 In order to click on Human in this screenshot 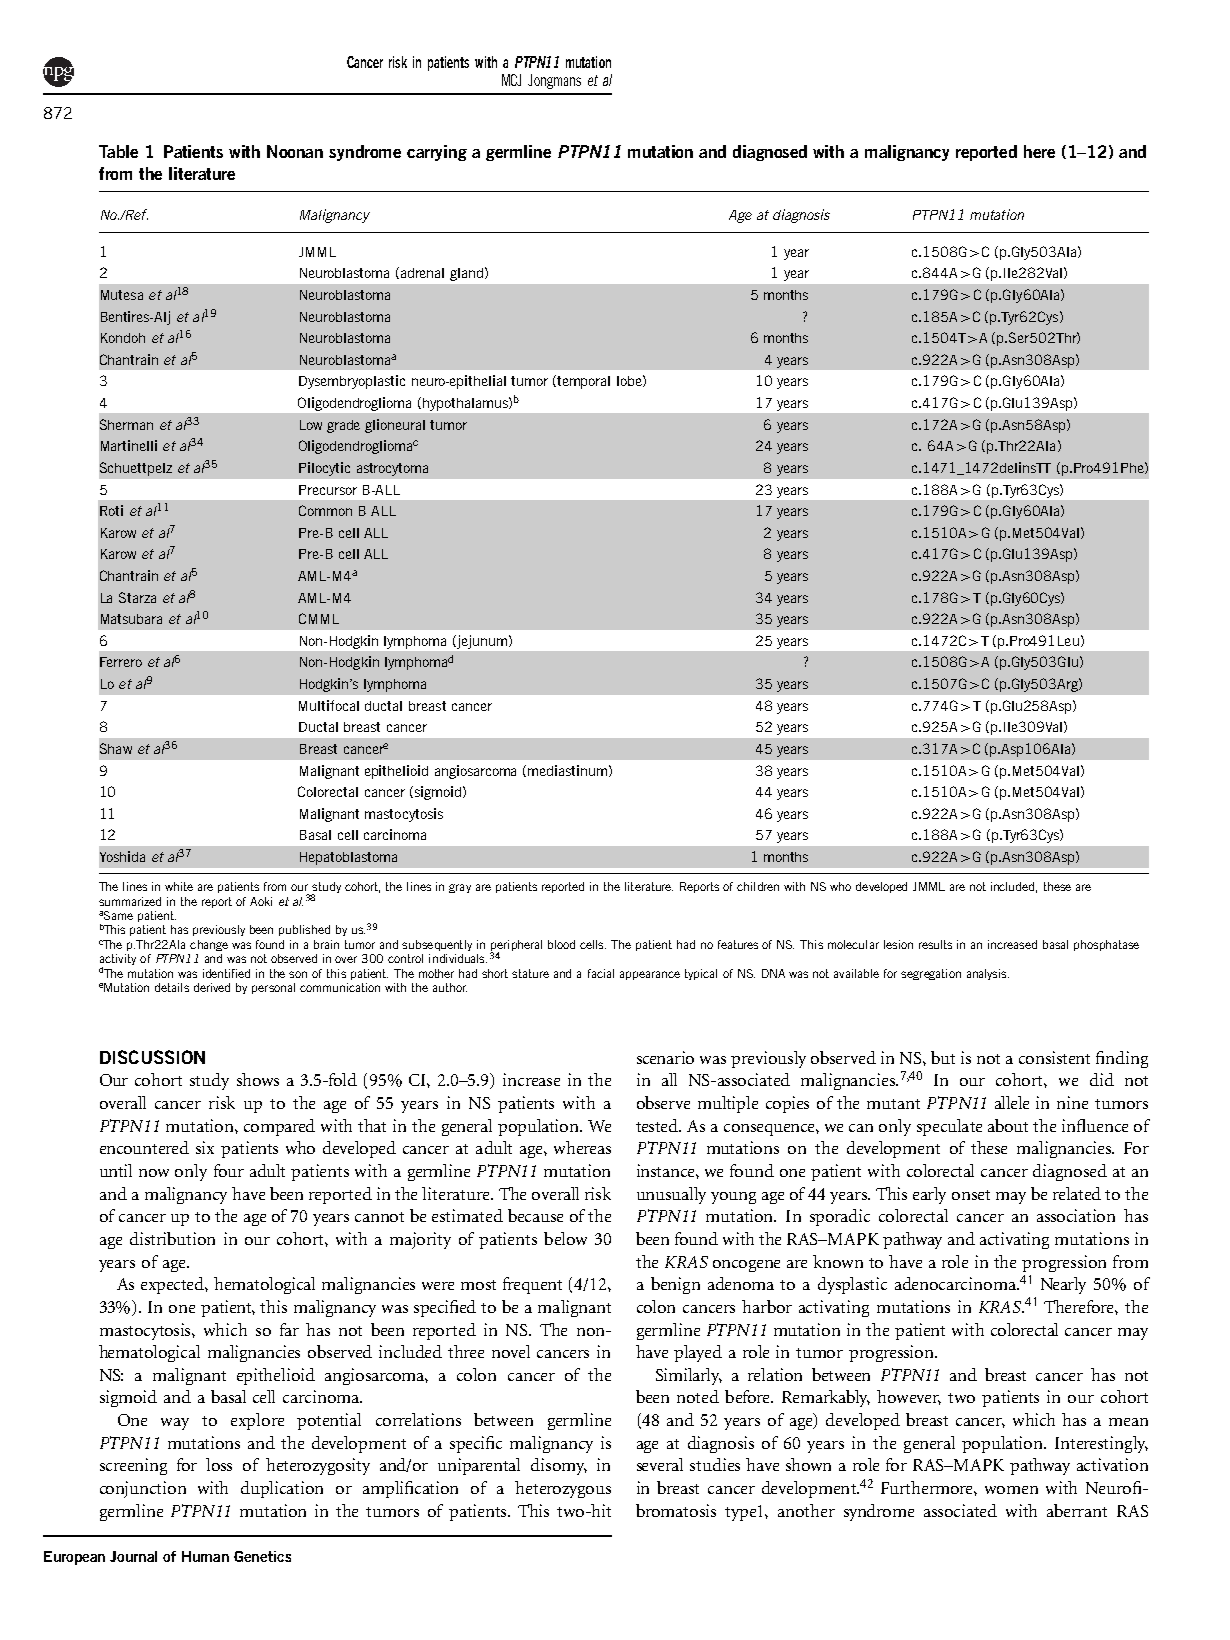, I will do `click(205, 1556)`.
